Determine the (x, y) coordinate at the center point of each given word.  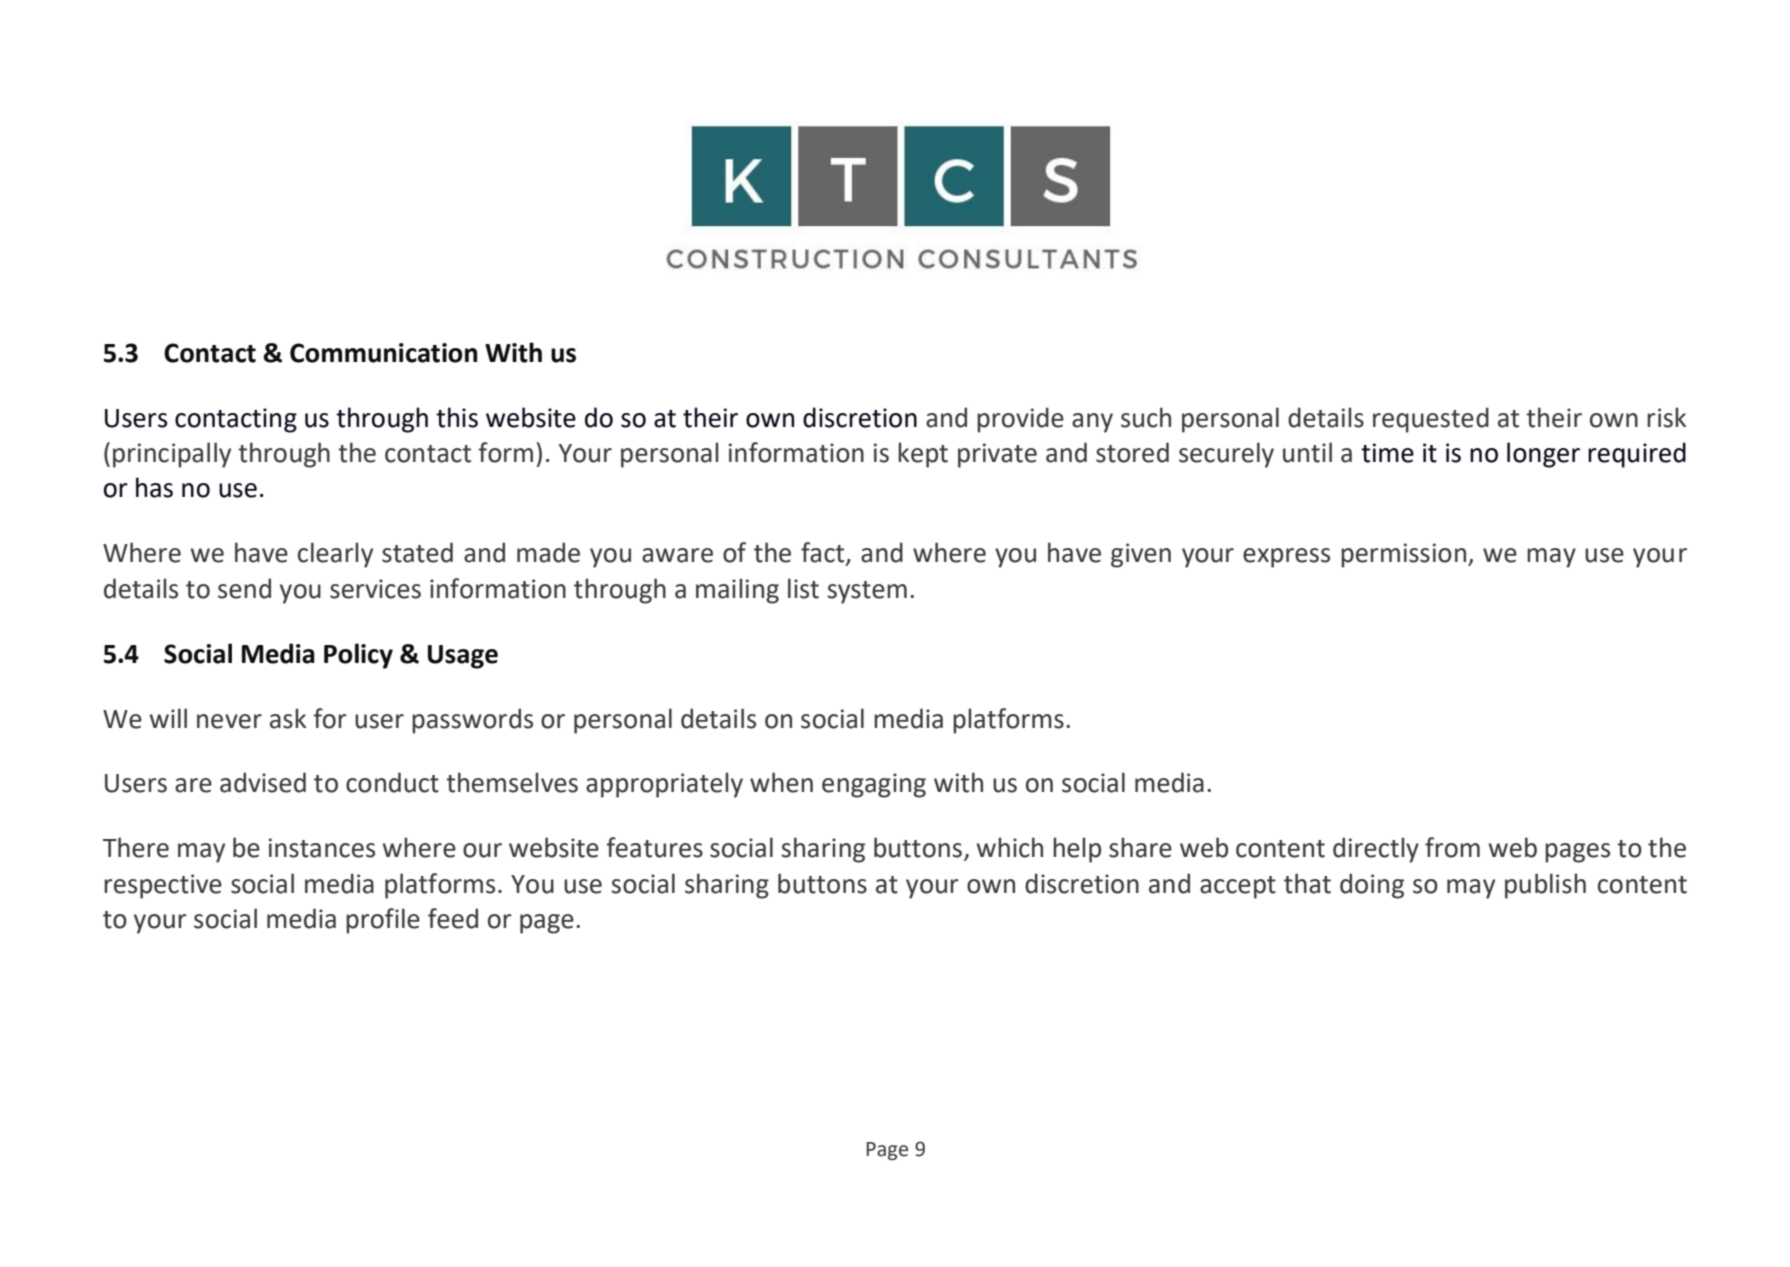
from (1452, 847)
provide (1020, 420)
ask (288, 718)
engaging (874, 785)
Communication (383, 353)
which (1010, 847)
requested (1431, 420)
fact (824, 553)
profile (383, 921)
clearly (335, 555)
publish (1545, 886)
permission (1405, 555)
